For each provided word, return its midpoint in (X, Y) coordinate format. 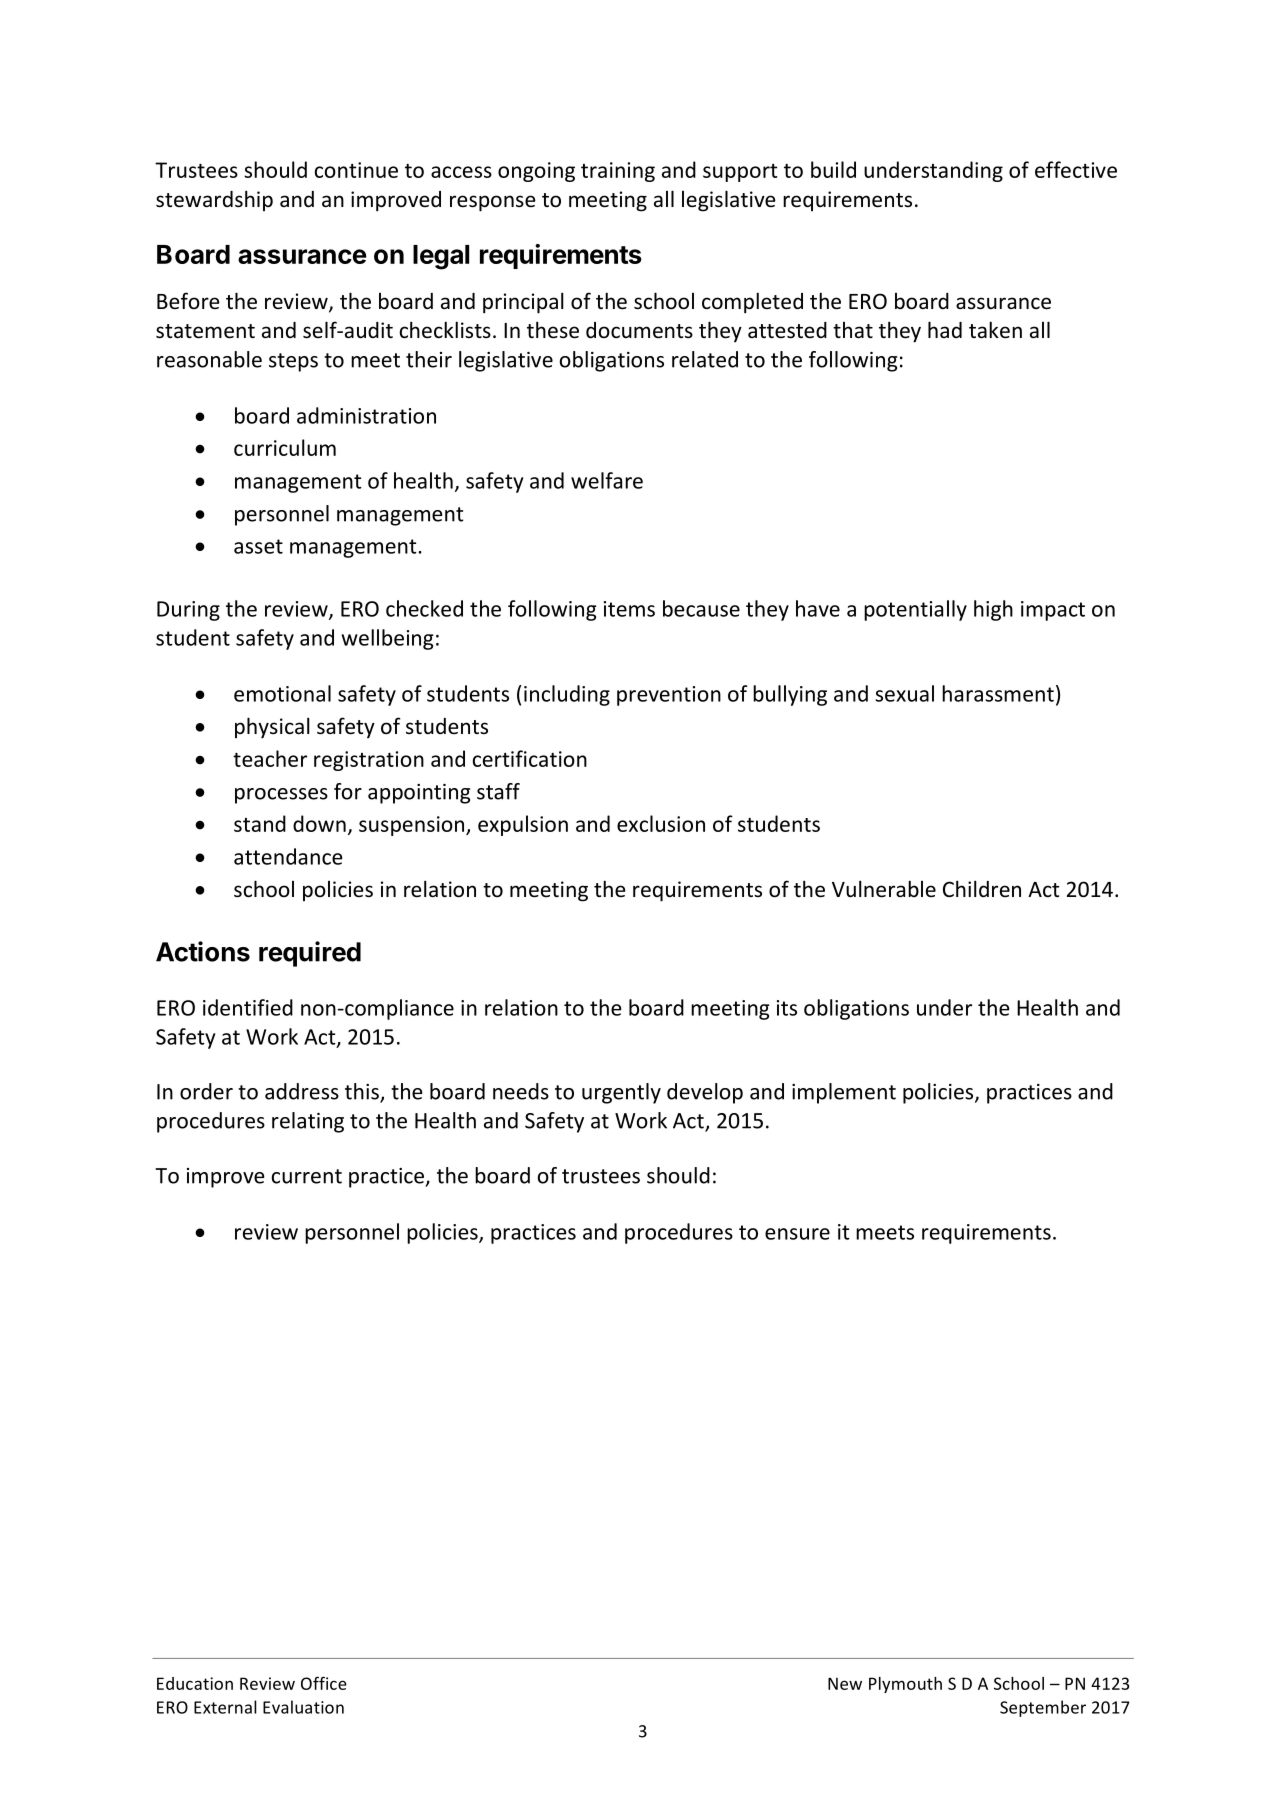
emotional (282, 693)
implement (844, 1093)
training (618, 172)
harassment (998, 693)
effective (1076, 169)
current (307, 1176)
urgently (621, 1093)
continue (356, 170)
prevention (669, 696)
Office (324, 1683)
